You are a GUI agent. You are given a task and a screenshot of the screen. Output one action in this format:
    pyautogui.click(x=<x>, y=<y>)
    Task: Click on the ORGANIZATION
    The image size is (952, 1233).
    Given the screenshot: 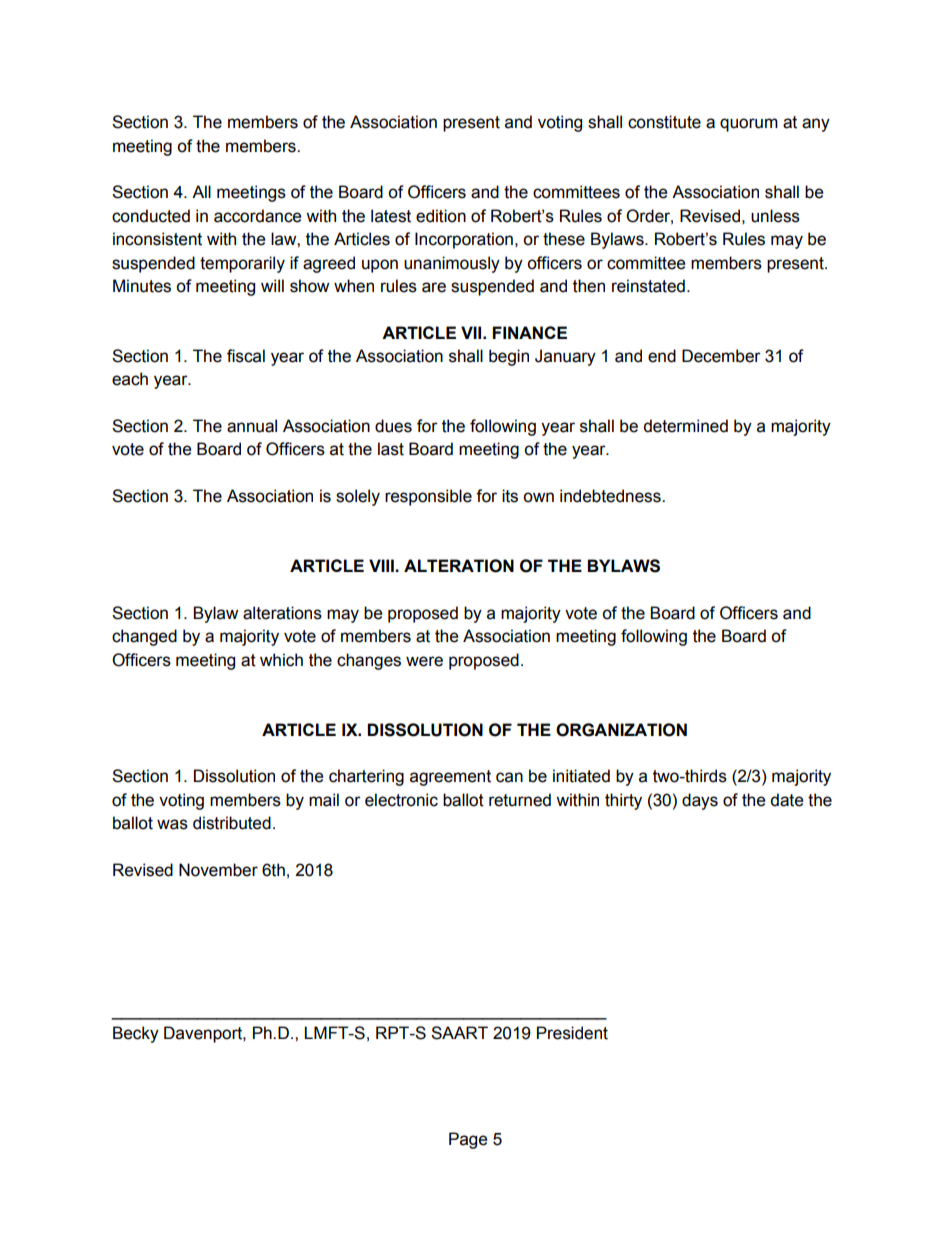 What is the action you would take?
    pyautogui.click(x=621, y=730)
